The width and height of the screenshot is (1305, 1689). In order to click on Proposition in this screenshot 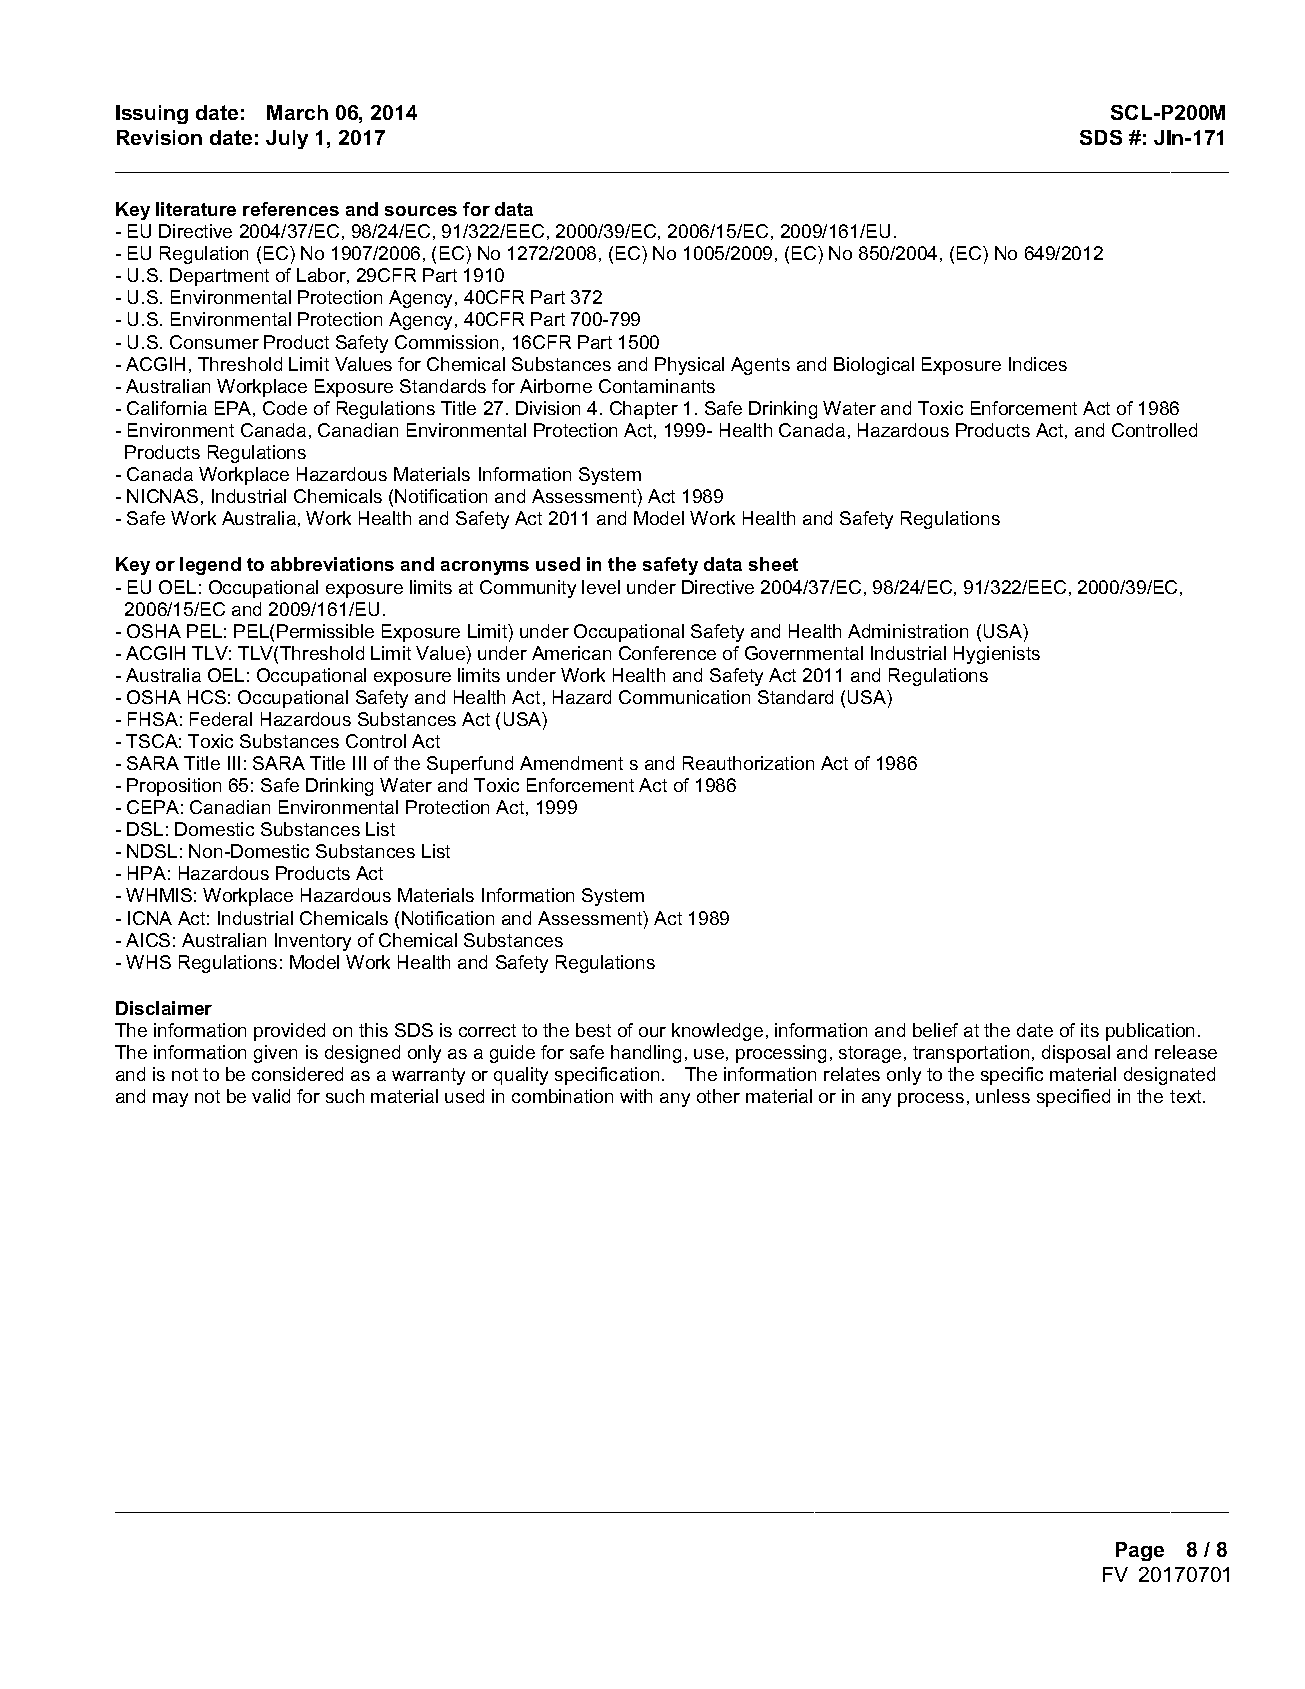, I will do `click(174, 787)`.
